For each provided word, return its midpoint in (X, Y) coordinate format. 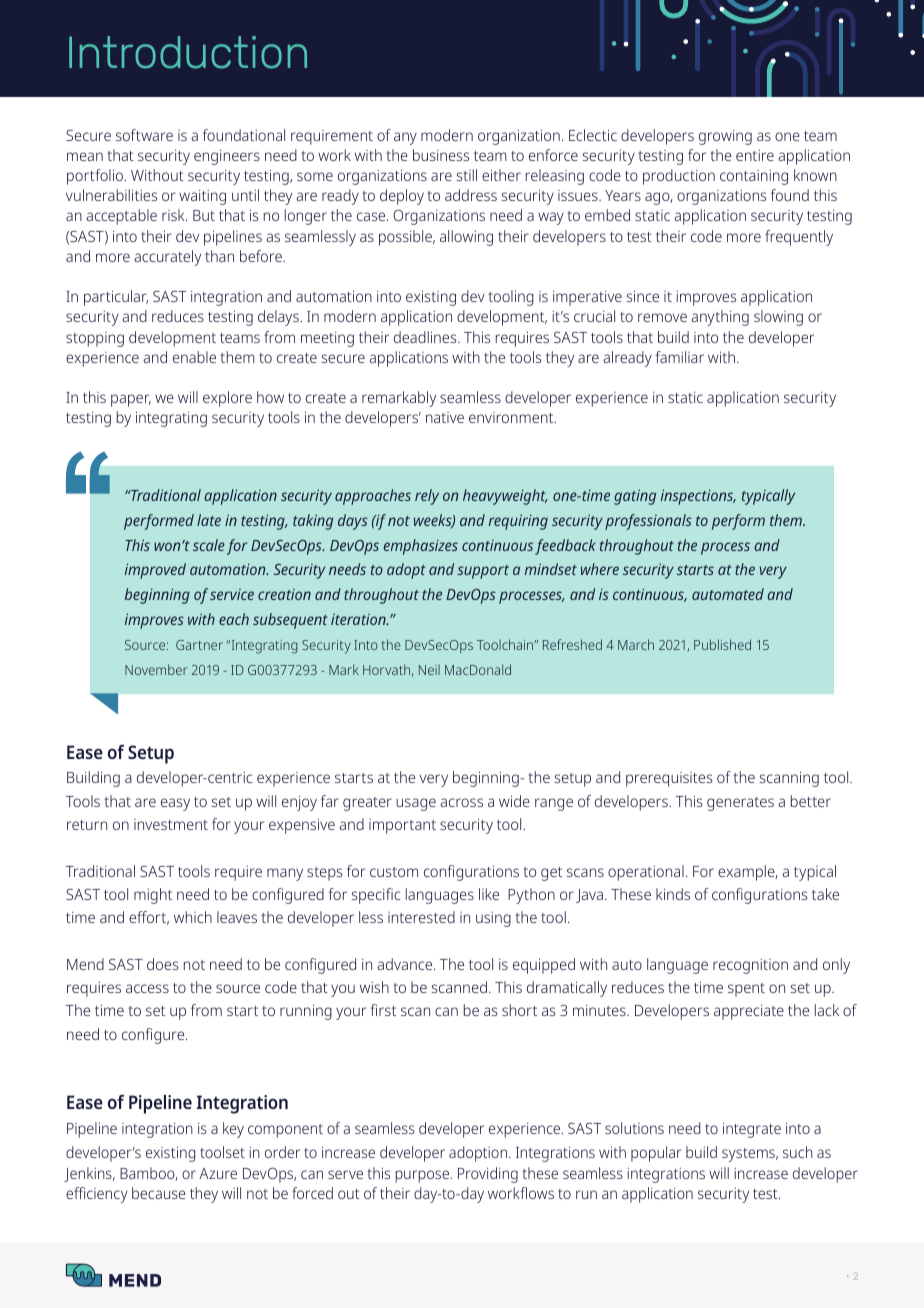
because (159, 1193)
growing (725, 137)
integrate (752, 1130)
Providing (488, 1175)
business (441, 155)
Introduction (188, 52)
